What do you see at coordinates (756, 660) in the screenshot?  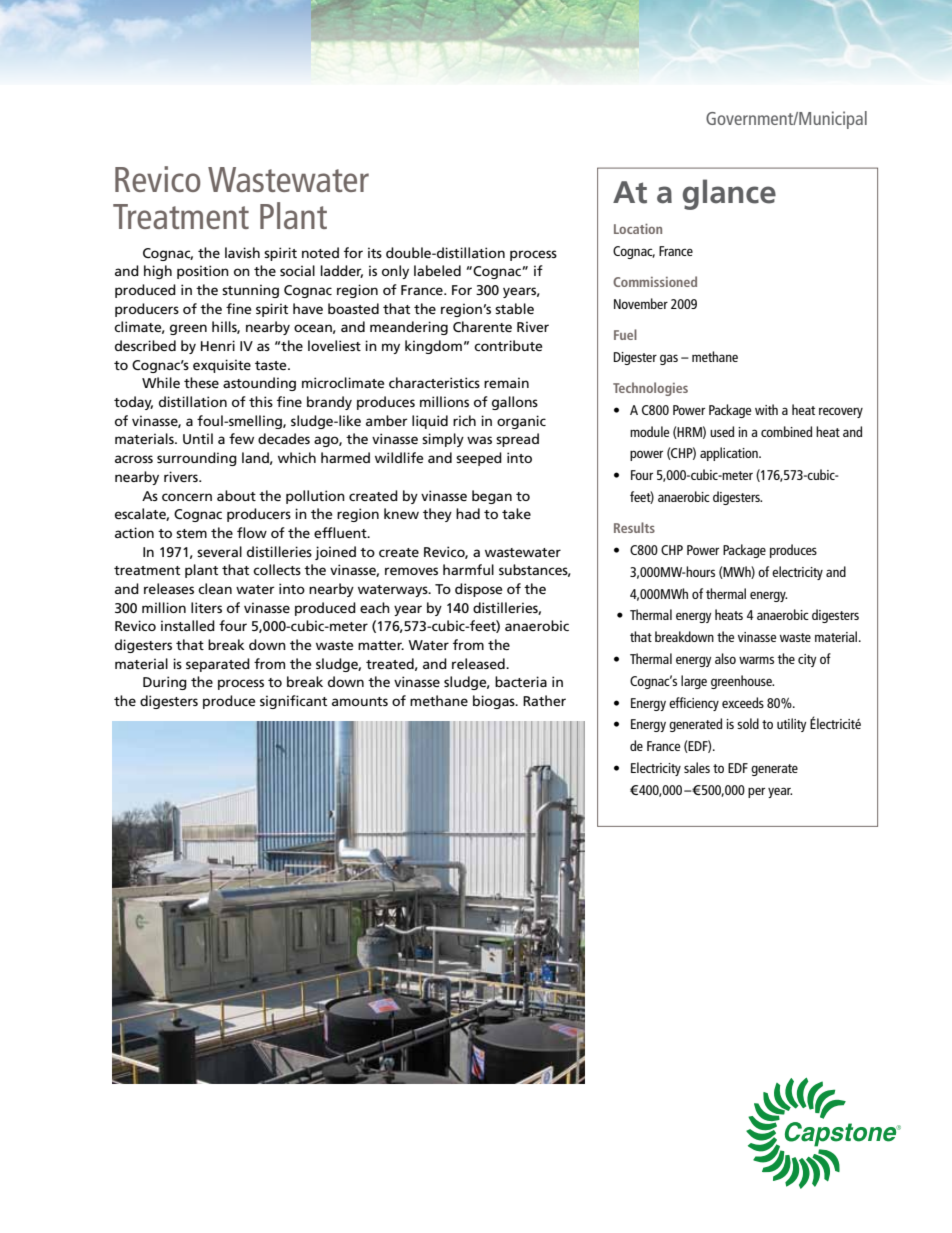 I see `warms` at bounding box center [756, 660].
